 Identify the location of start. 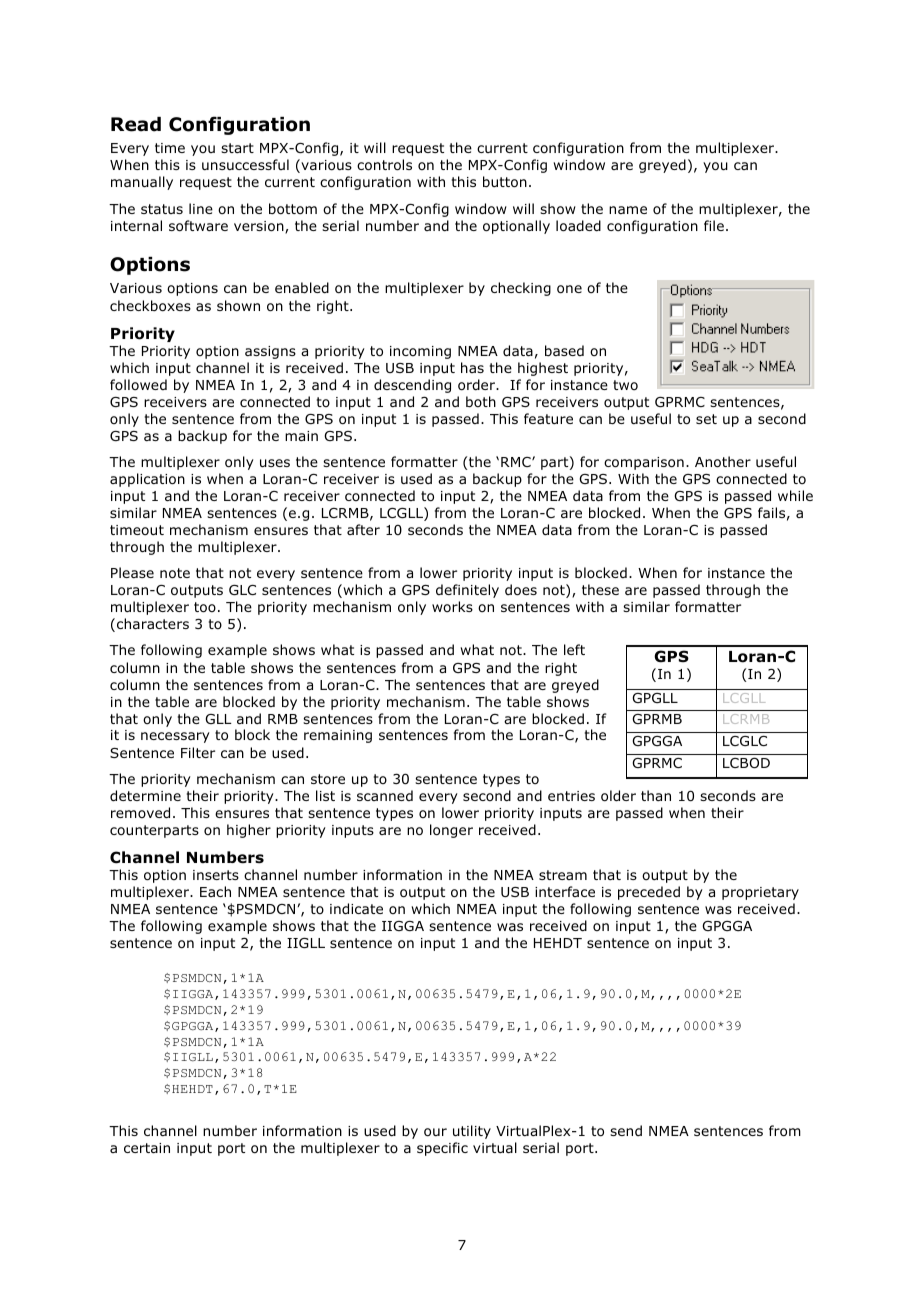
(237, 148).
